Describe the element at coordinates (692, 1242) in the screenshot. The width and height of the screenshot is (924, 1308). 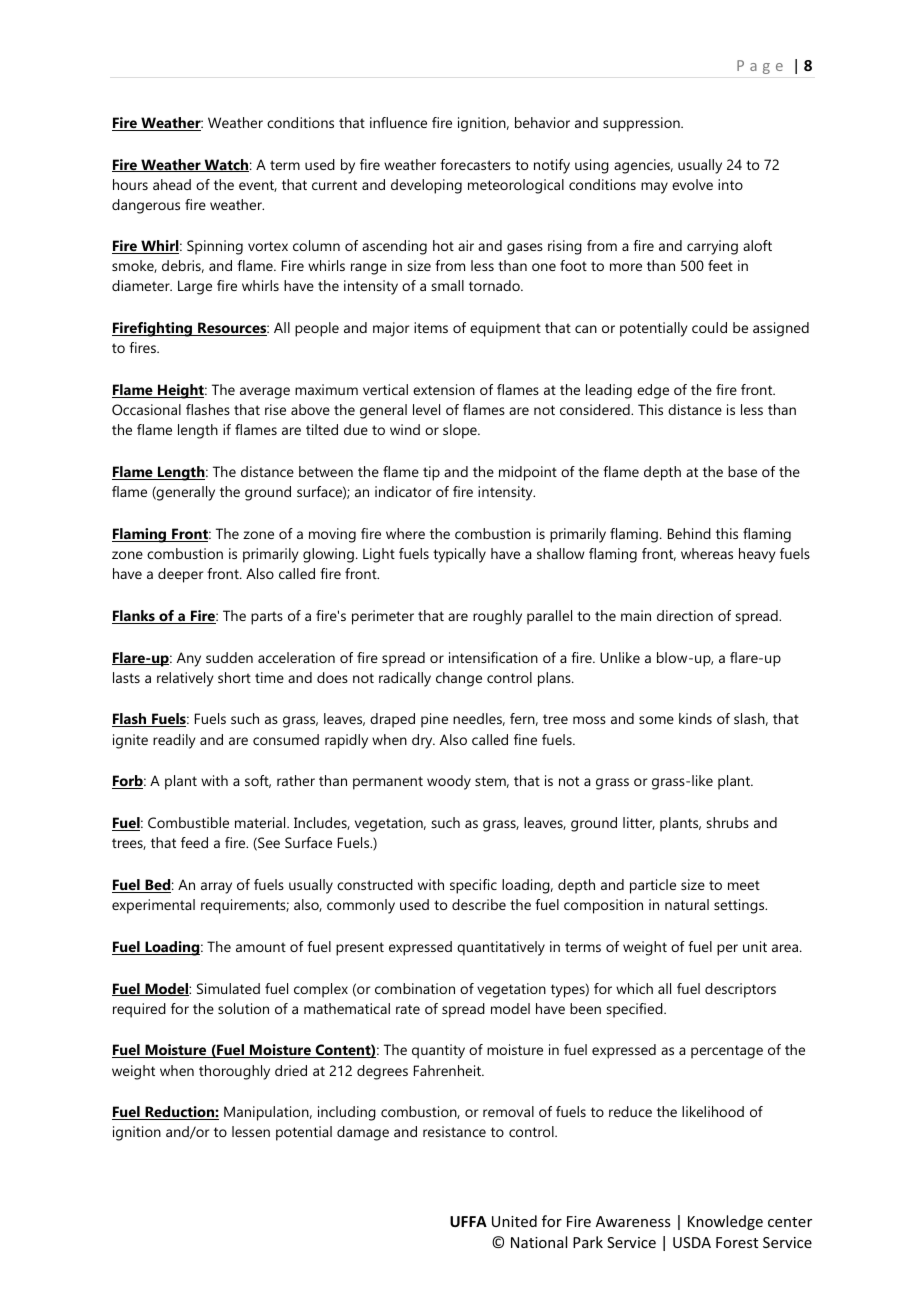
I see `USDA` at that location.
